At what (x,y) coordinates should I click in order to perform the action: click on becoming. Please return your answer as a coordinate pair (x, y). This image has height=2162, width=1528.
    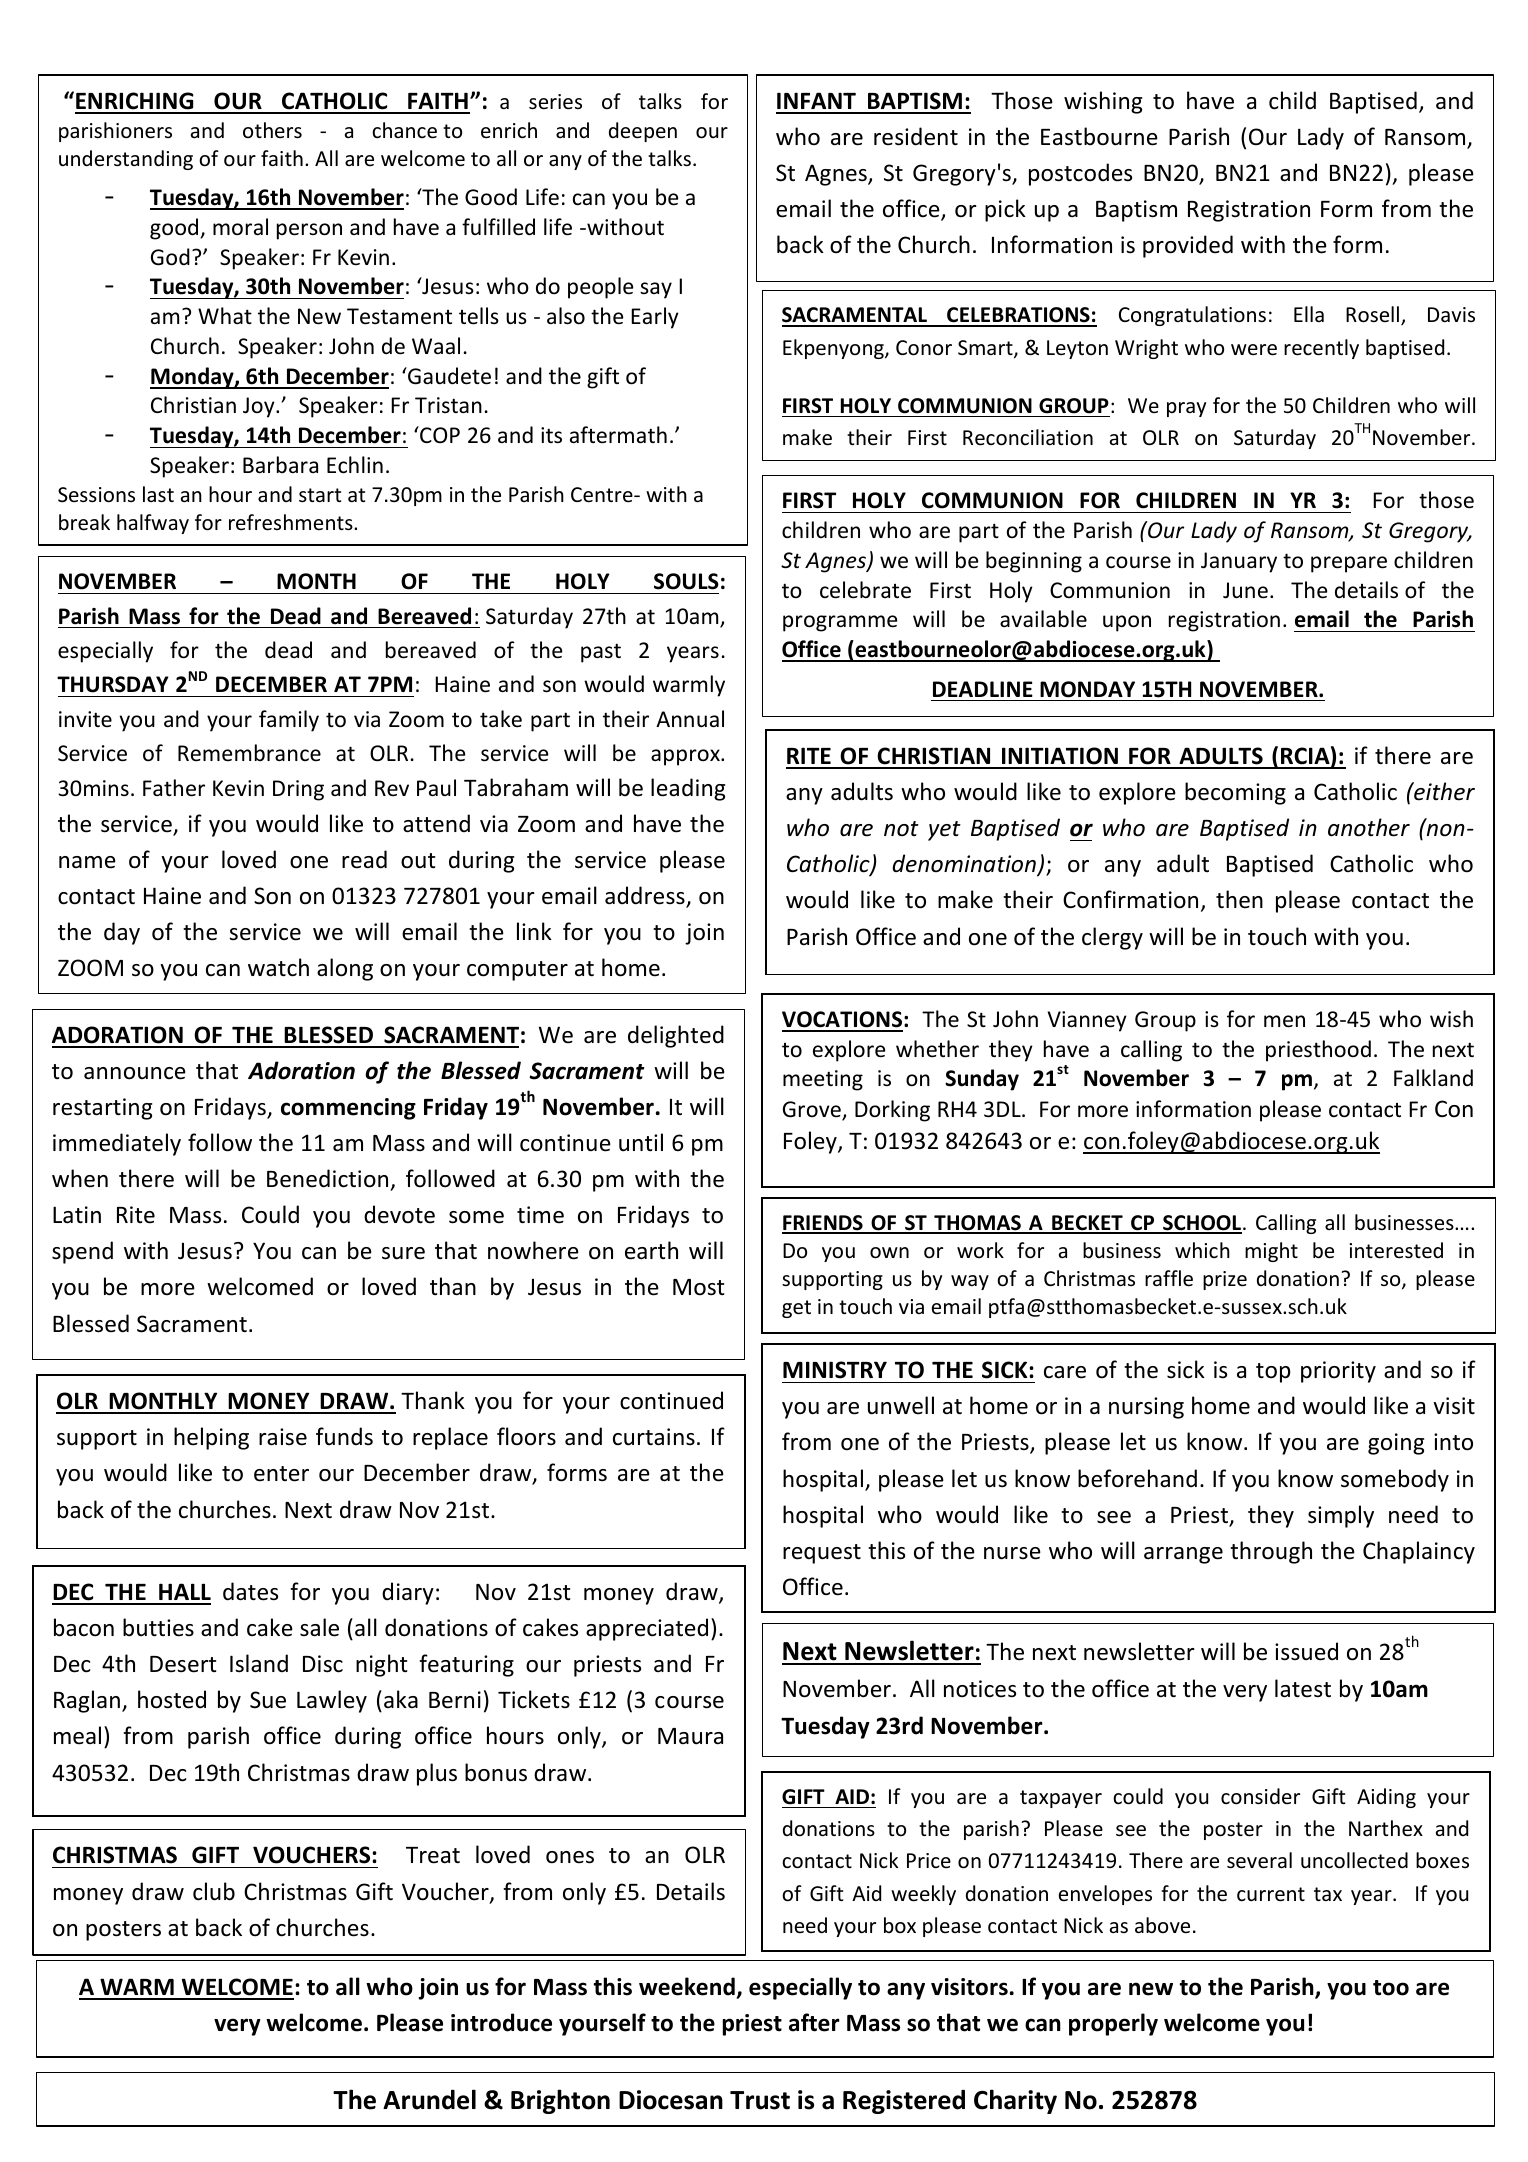
    Looking at the image, I should click on (1235, 793).
